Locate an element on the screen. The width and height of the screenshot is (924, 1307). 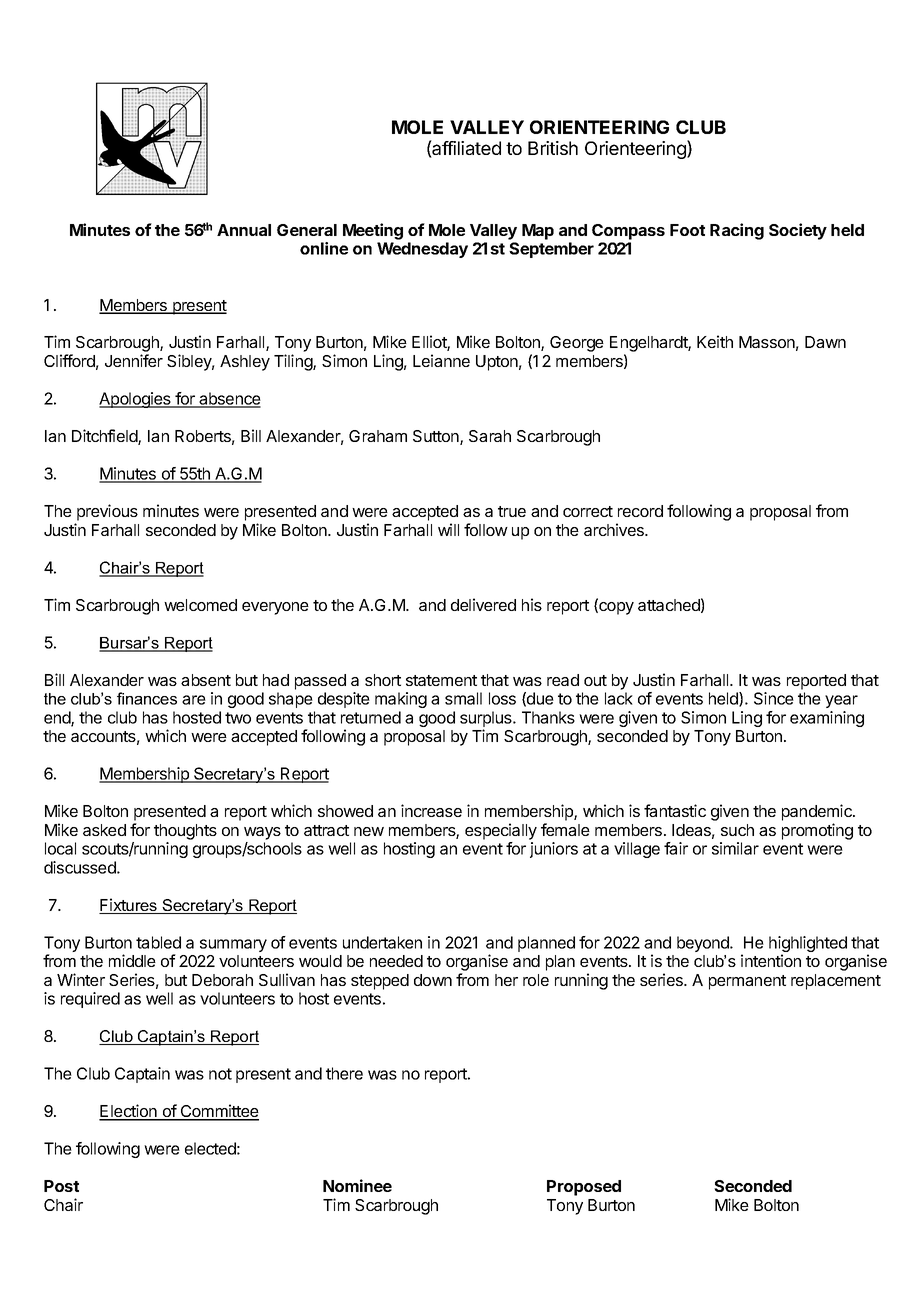
record is located at coordinates (640, 511).
